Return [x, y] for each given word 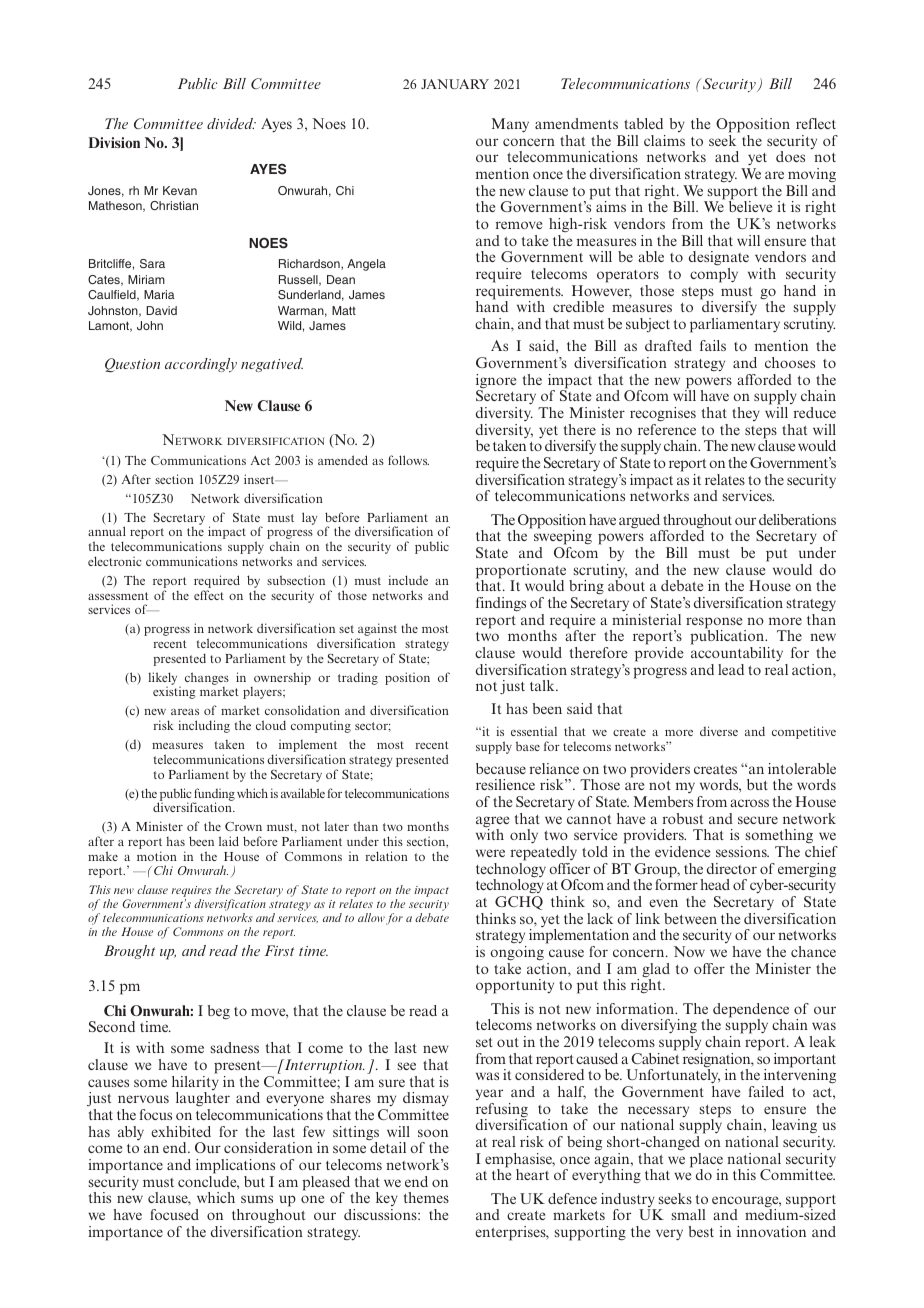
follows [408, 460]
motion [157, 856]
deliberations [797, 519]
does [790, 156]
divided [231, 123]
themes [426, 1197]
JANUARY [455, 84]
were [490, 853]
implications [235, 1166]
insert [260, 479]
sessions [742, 851]
